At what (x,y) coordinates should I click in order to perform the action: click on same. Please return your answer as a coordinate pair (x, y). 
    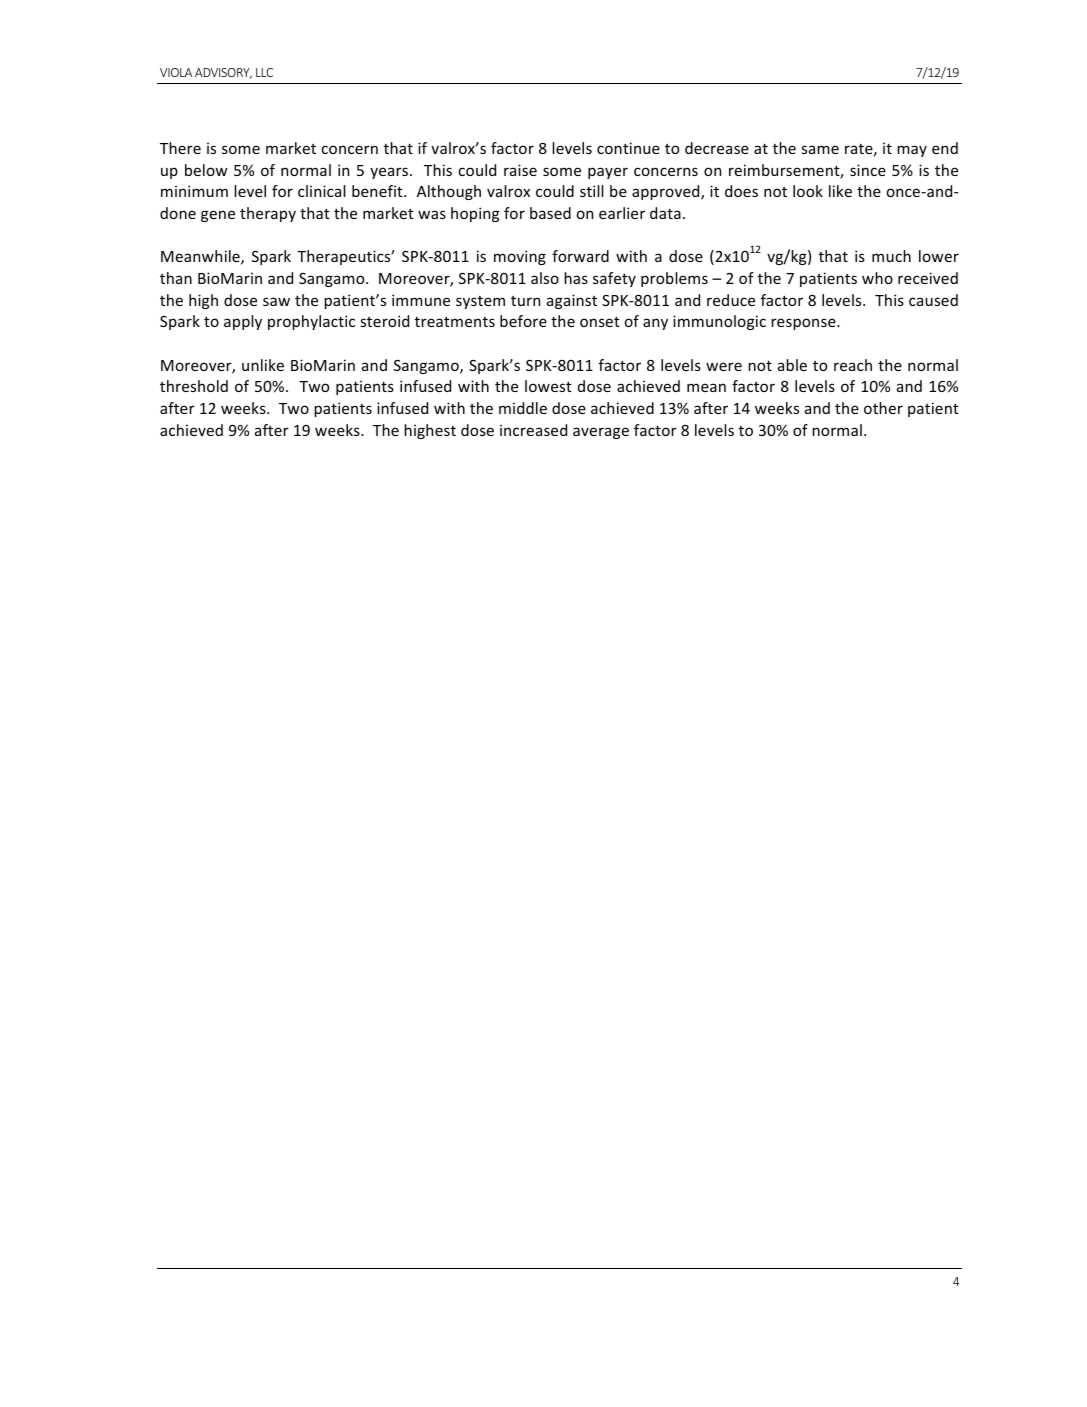
    Looking at the image, I should click on (820, 149).
